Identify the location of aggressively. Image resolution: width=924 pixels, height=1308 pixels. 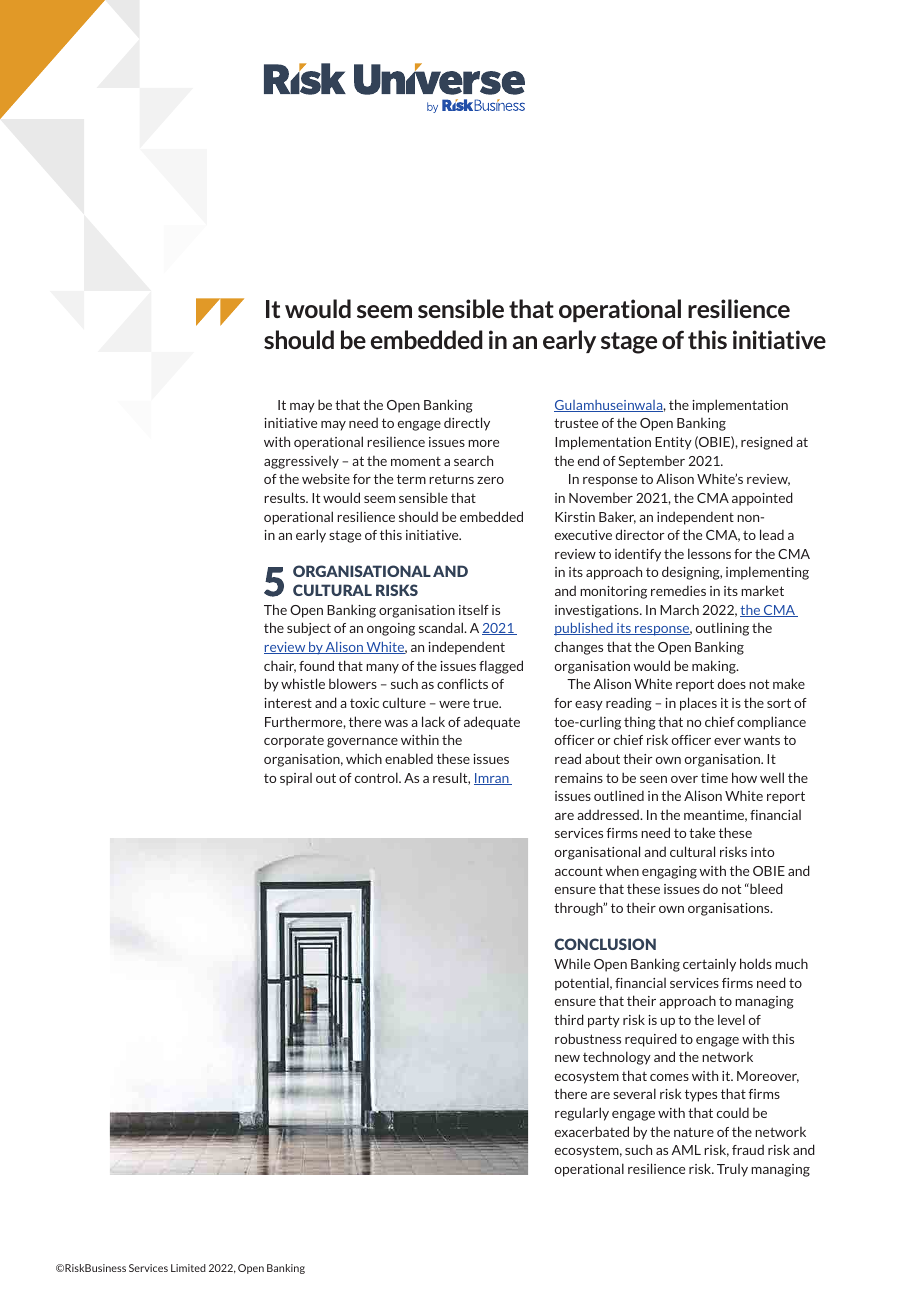
(301, 462).
